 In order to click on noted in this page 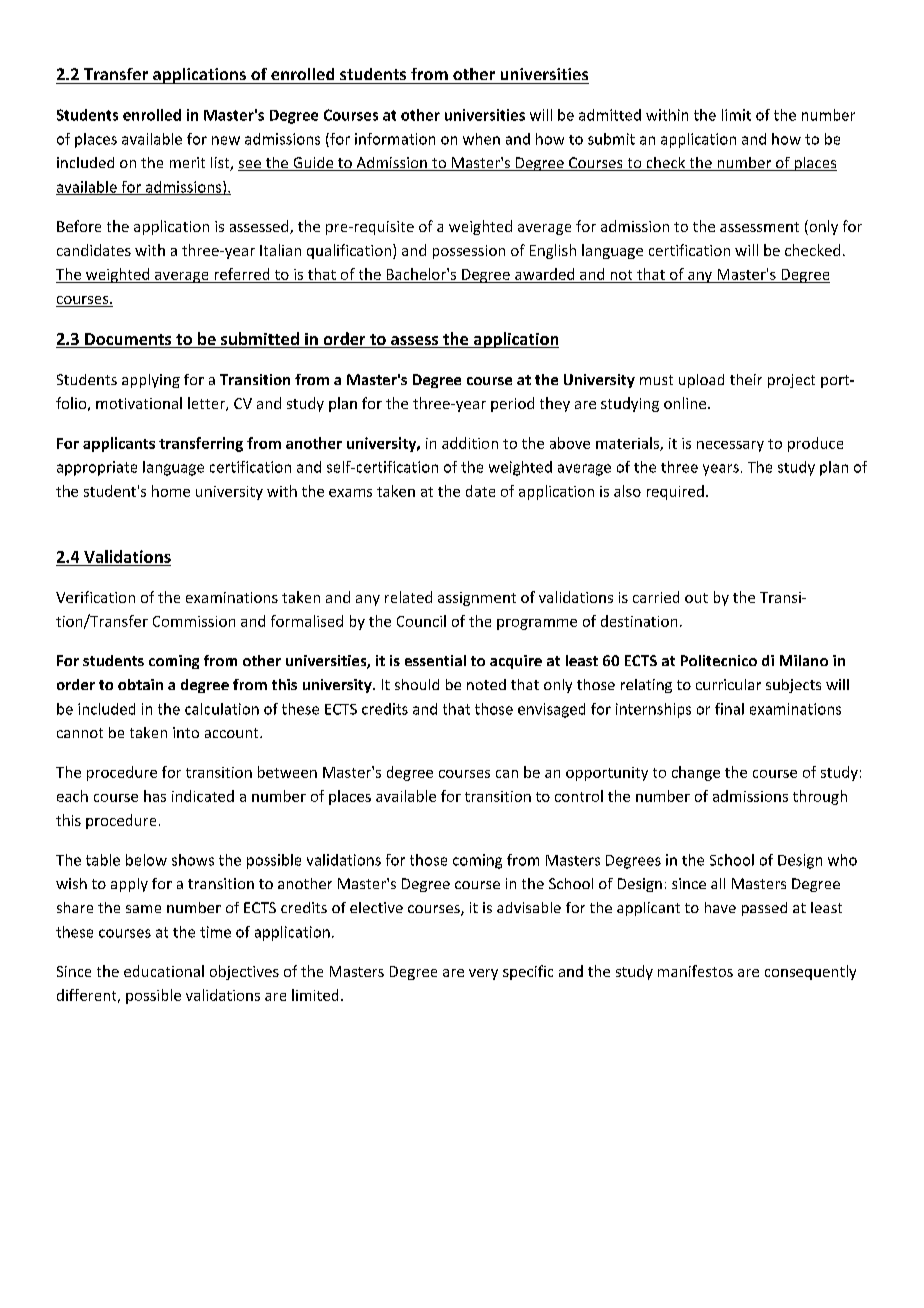, I will do `click(486, 684)`.
